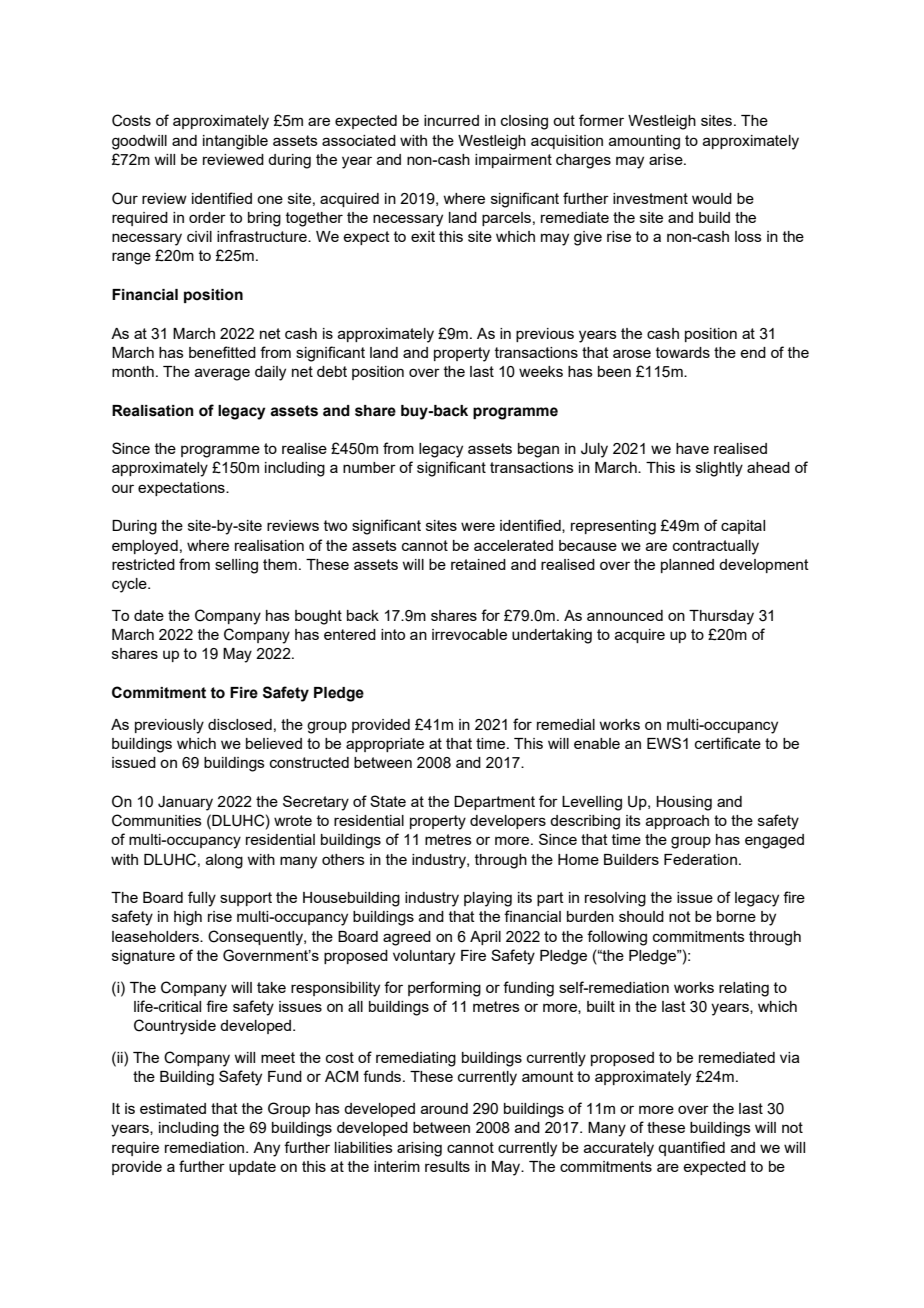  Describe the element at coordinates (173, 1108) in the page. I see `estimated` at that location.
